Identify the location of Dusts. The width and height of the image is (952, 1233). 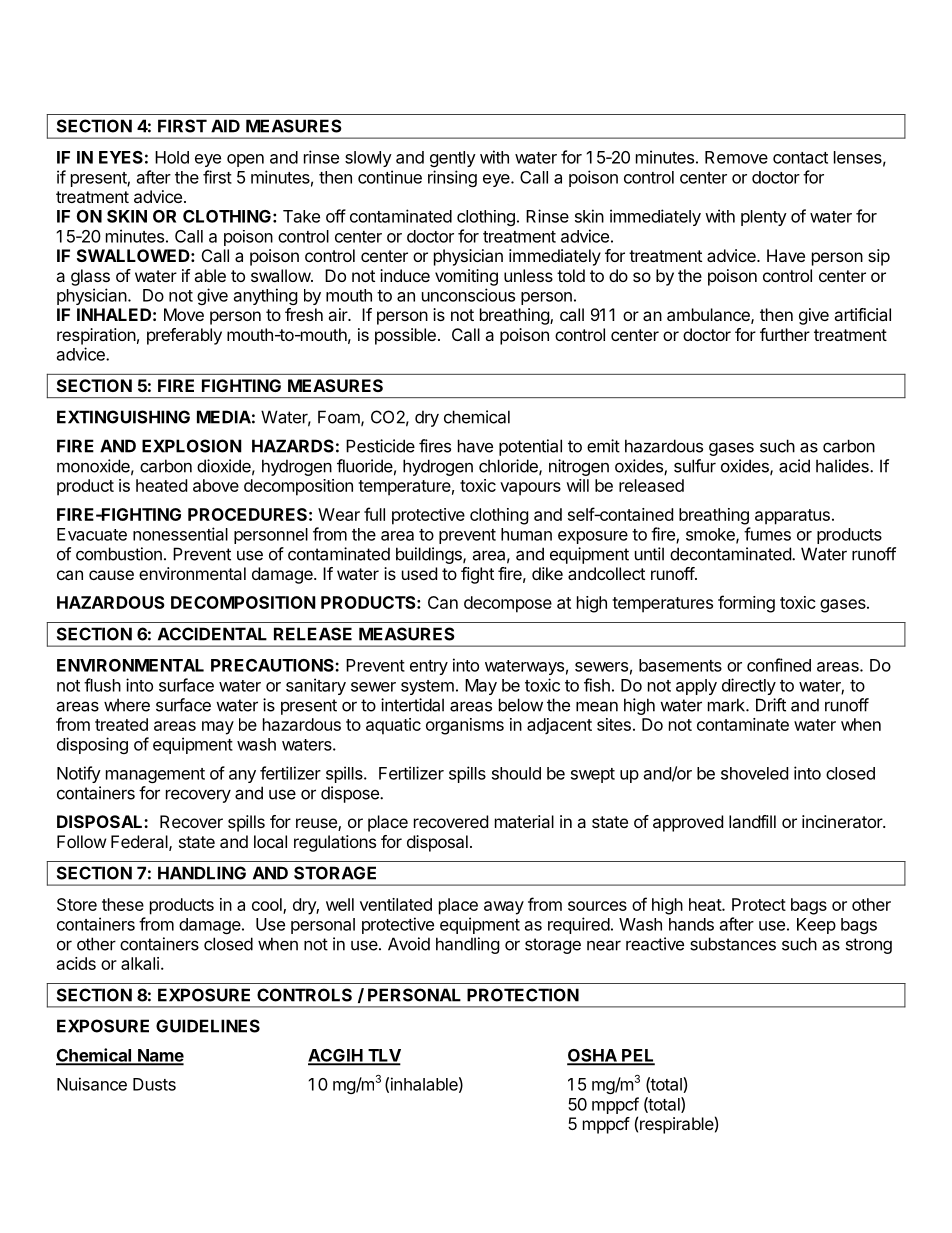
(154, 1084).
